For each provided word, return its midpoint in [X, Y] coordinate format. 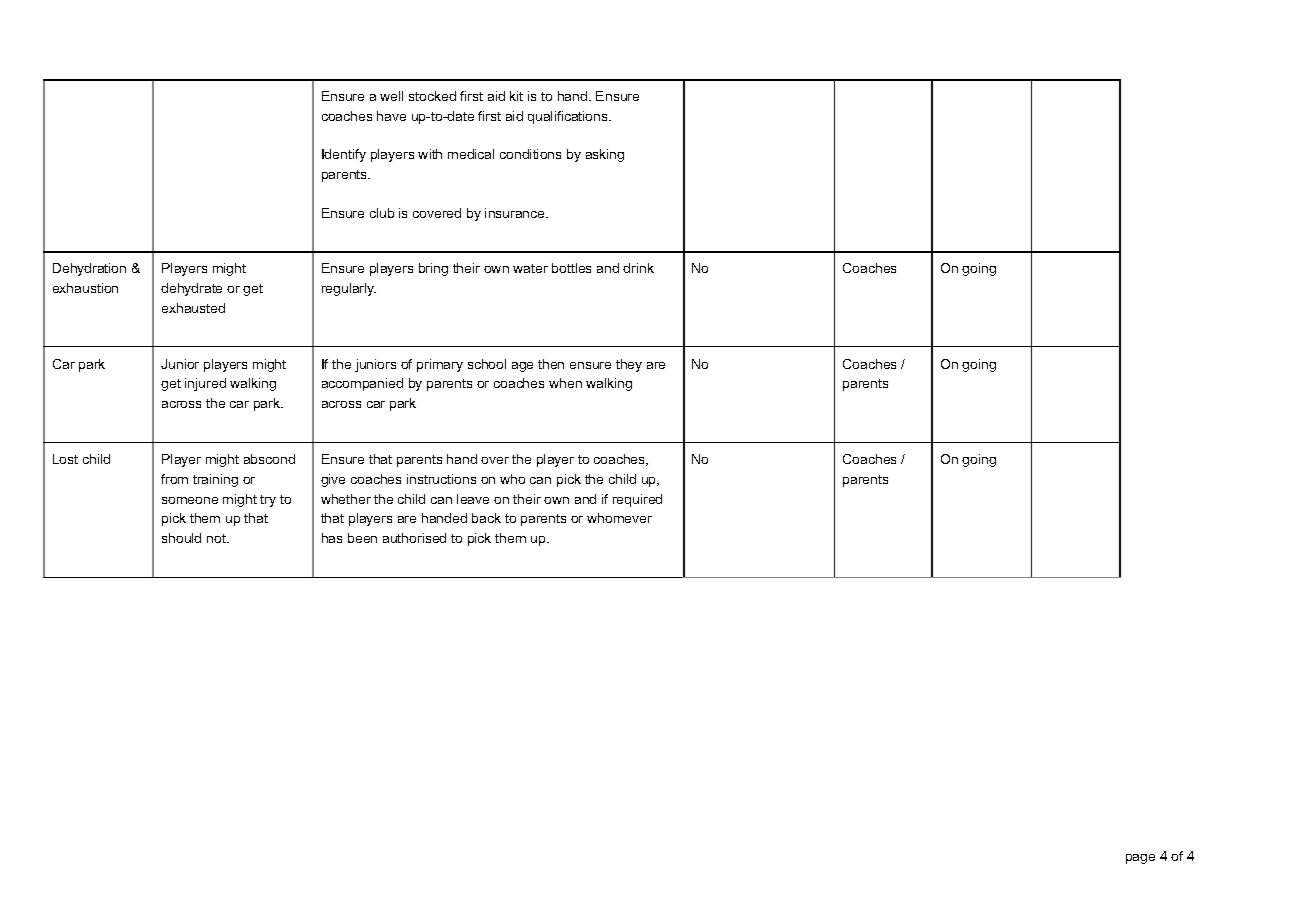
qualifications [569, 117]
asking [605, 155]
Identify [344, 155]
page [1140, 859]
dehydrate [191, 289]
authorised [414, 538]
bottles [571, 268]
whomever [619, 518]
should [181, 538]
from [174, 479]
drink [638, 268]
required [637, 500]
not [217, 538]
